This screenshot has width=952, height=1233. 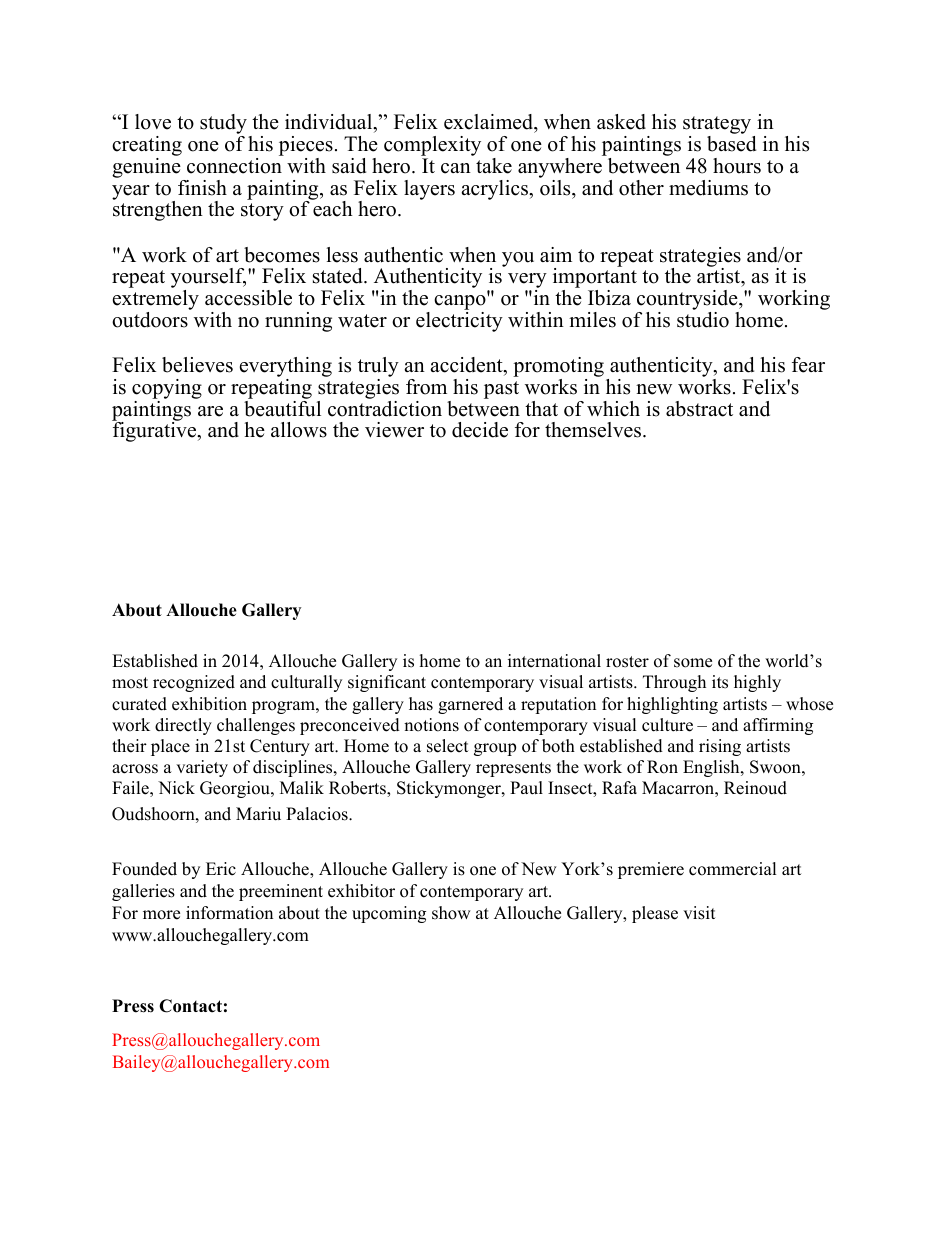 I want to click on decide, so click(x=480, y=430).
